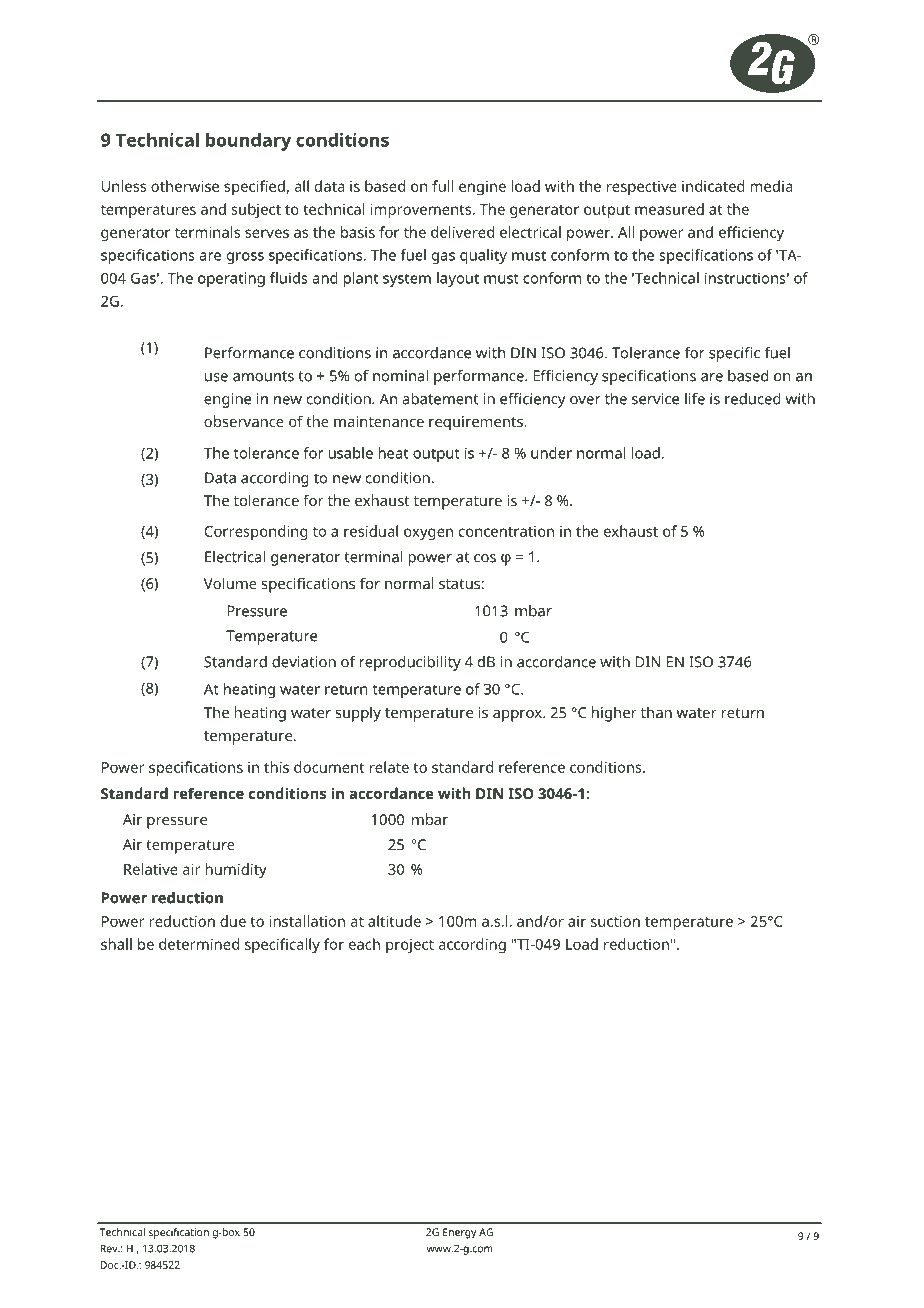  I want to click on indicated, so click(713, 186).
